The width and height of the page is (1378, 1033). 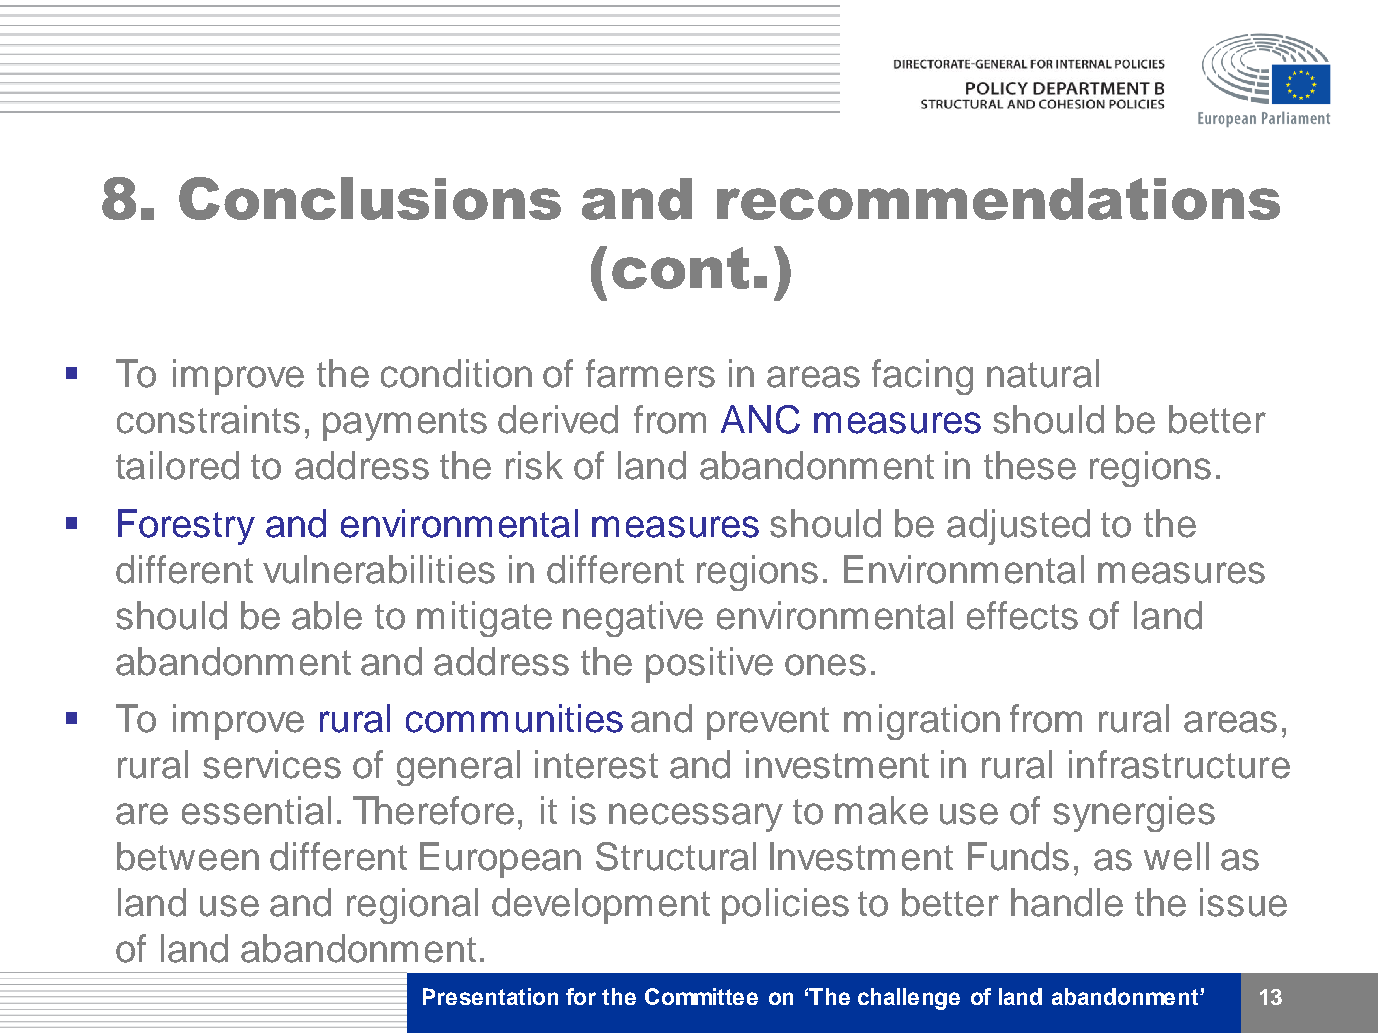 What do you see at coordinates (1030, 465) in the page?
I see `these` at bounding box center [1030, 465].
